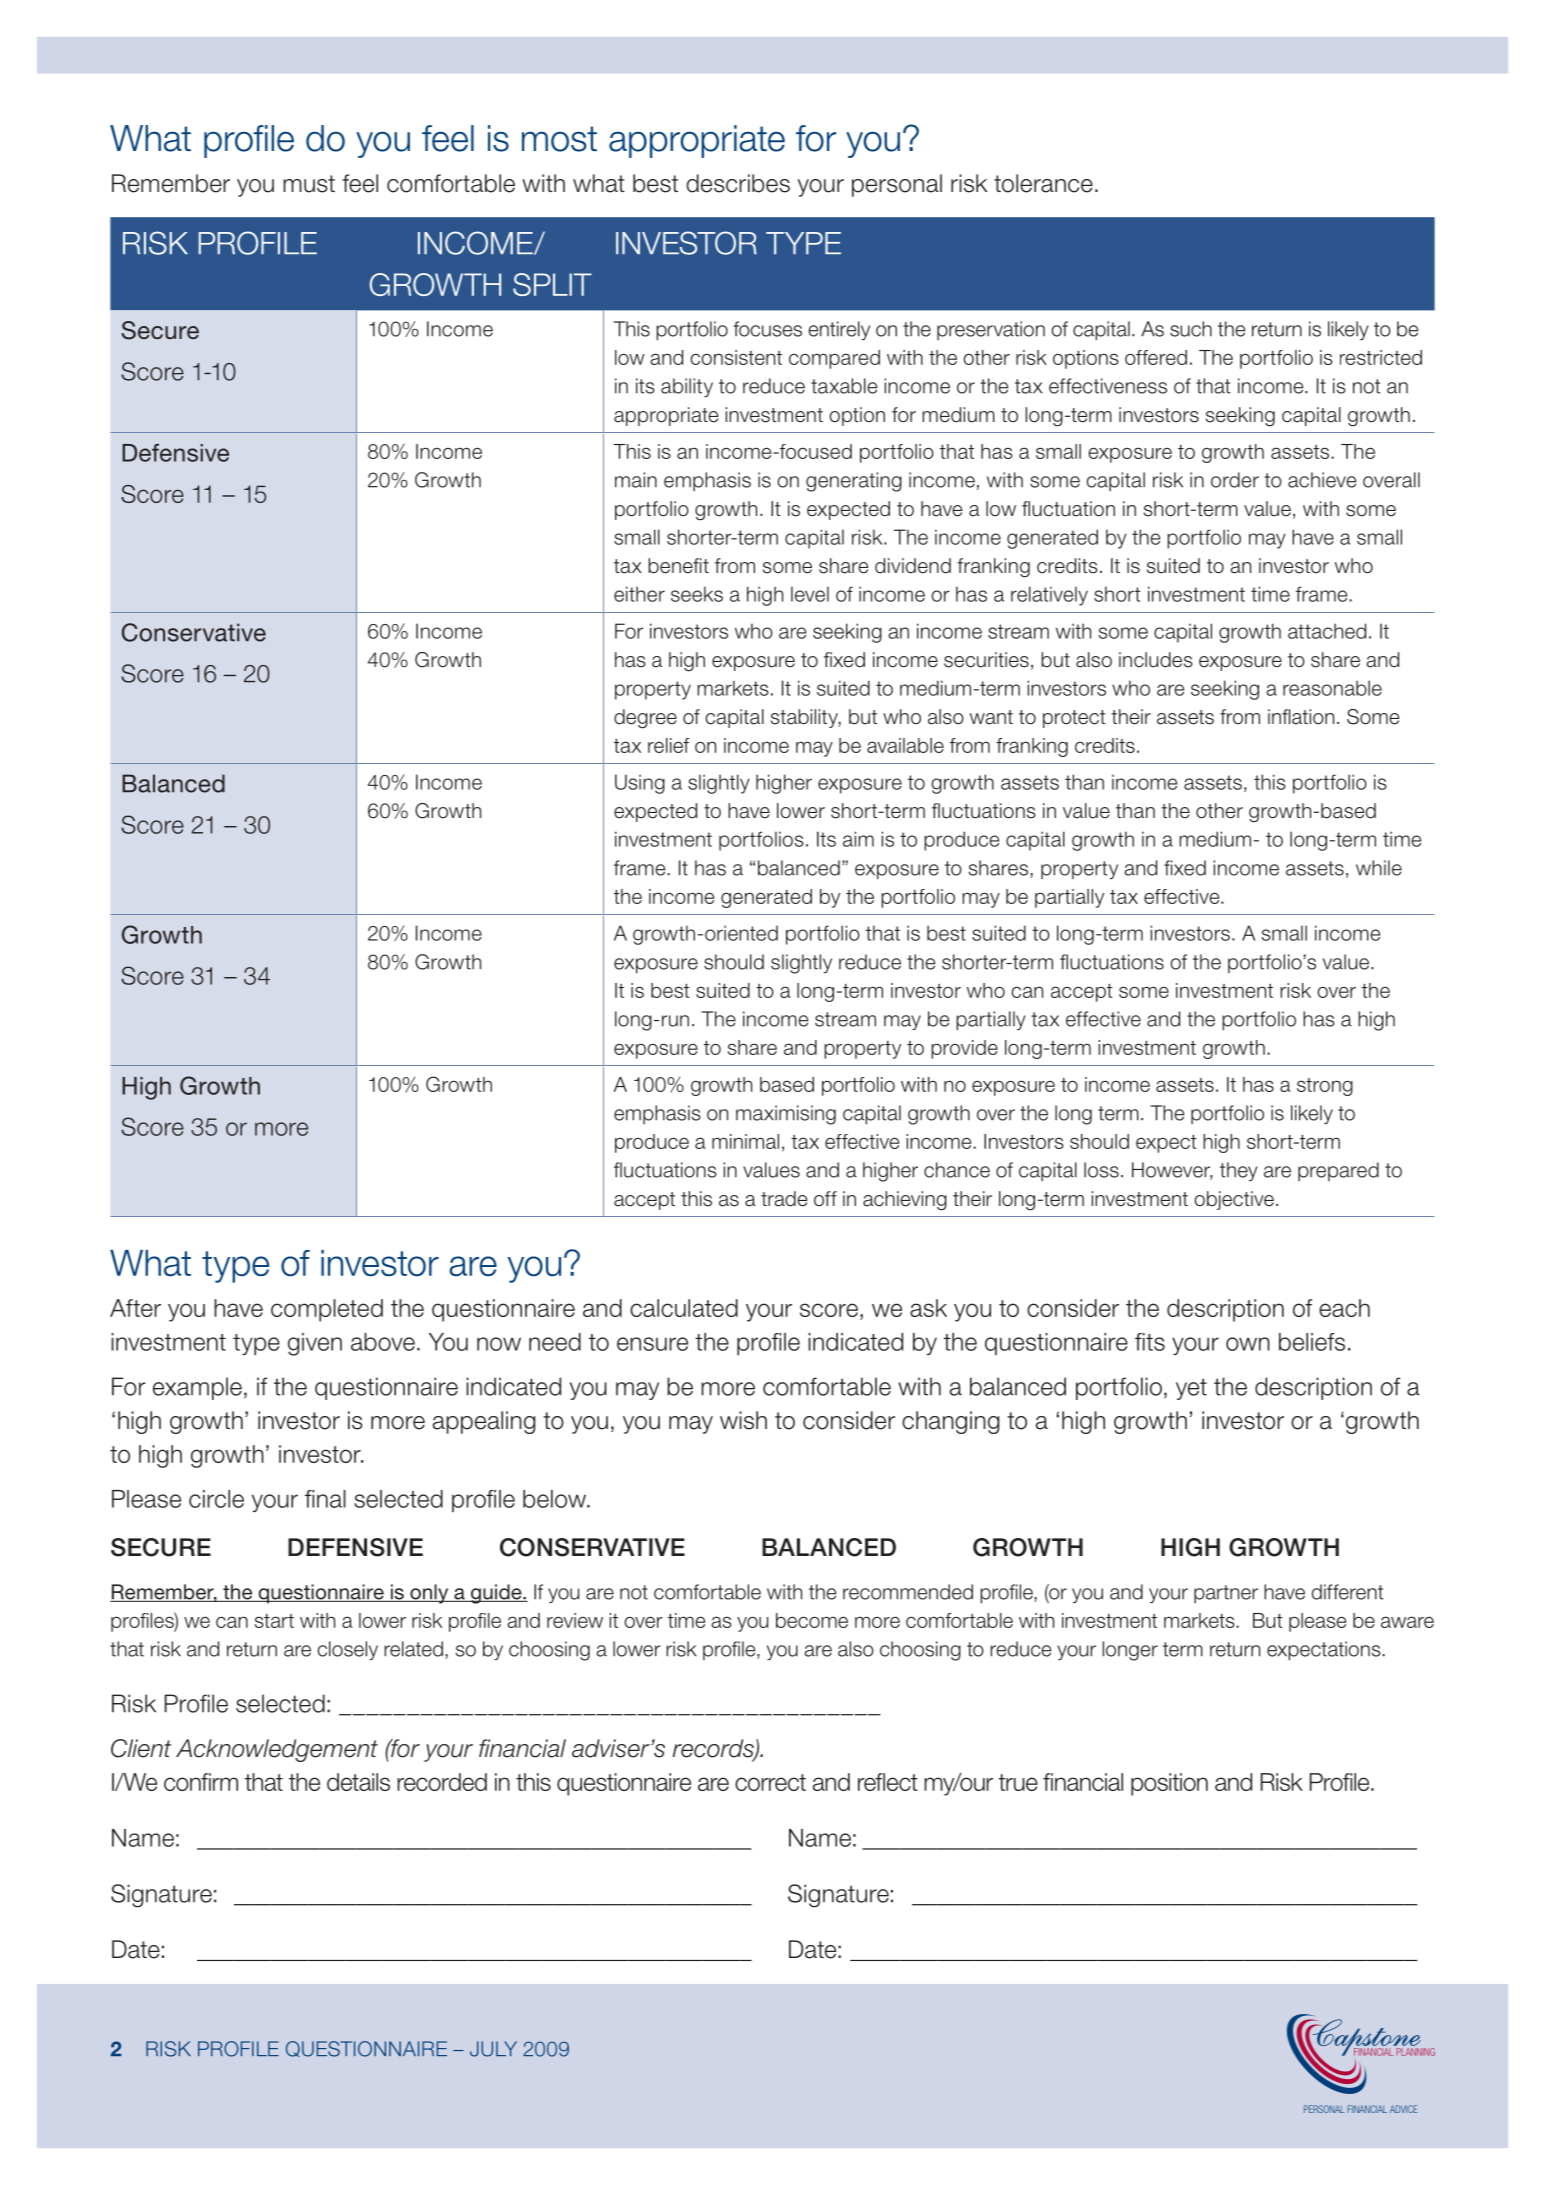 The height and width of the screenshot is (2185, 1545). I want to click on such, so click(1191, 329).
